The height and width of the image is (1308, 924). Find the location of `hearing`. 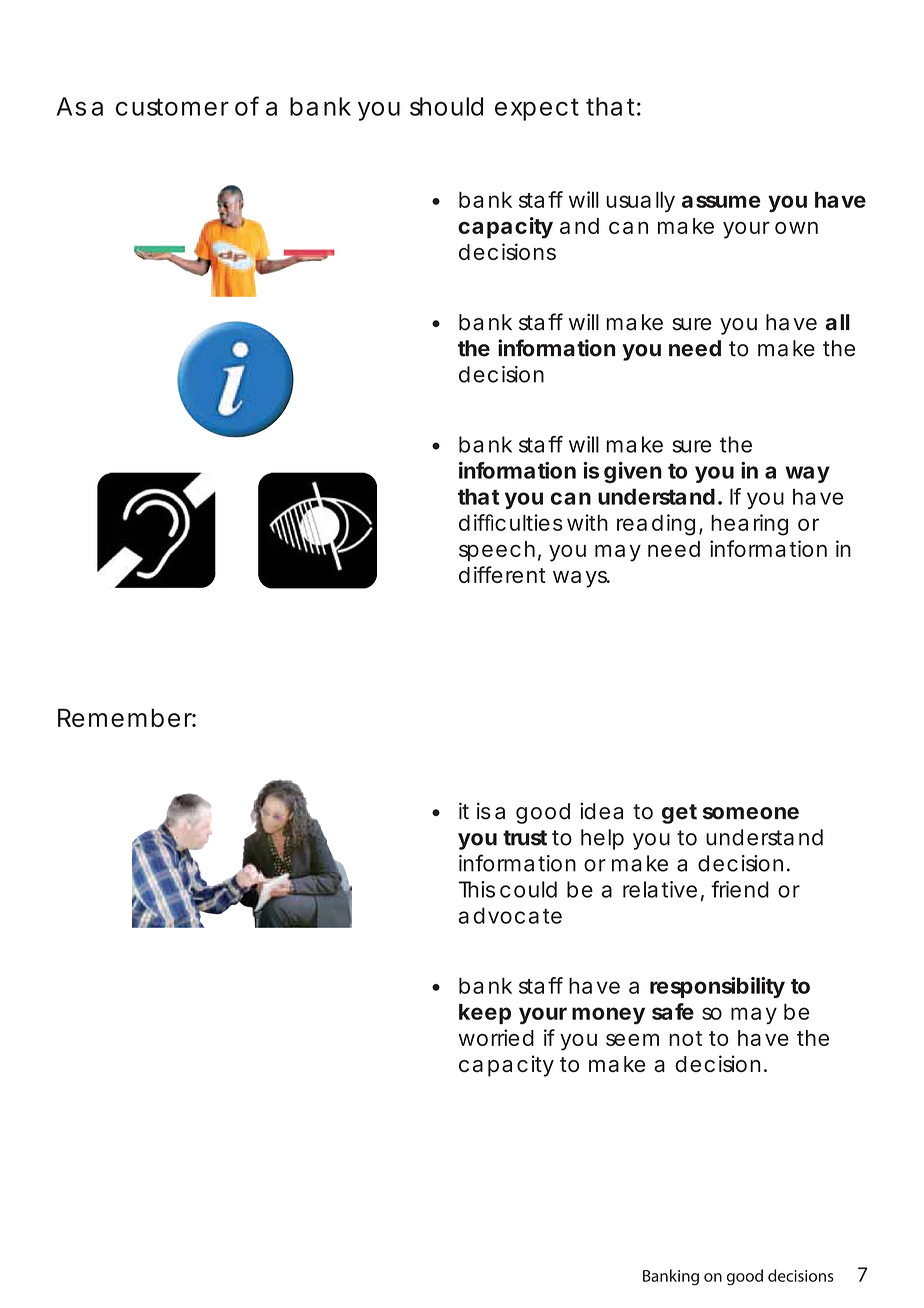

hearing is located at coordinates (749, 525).
